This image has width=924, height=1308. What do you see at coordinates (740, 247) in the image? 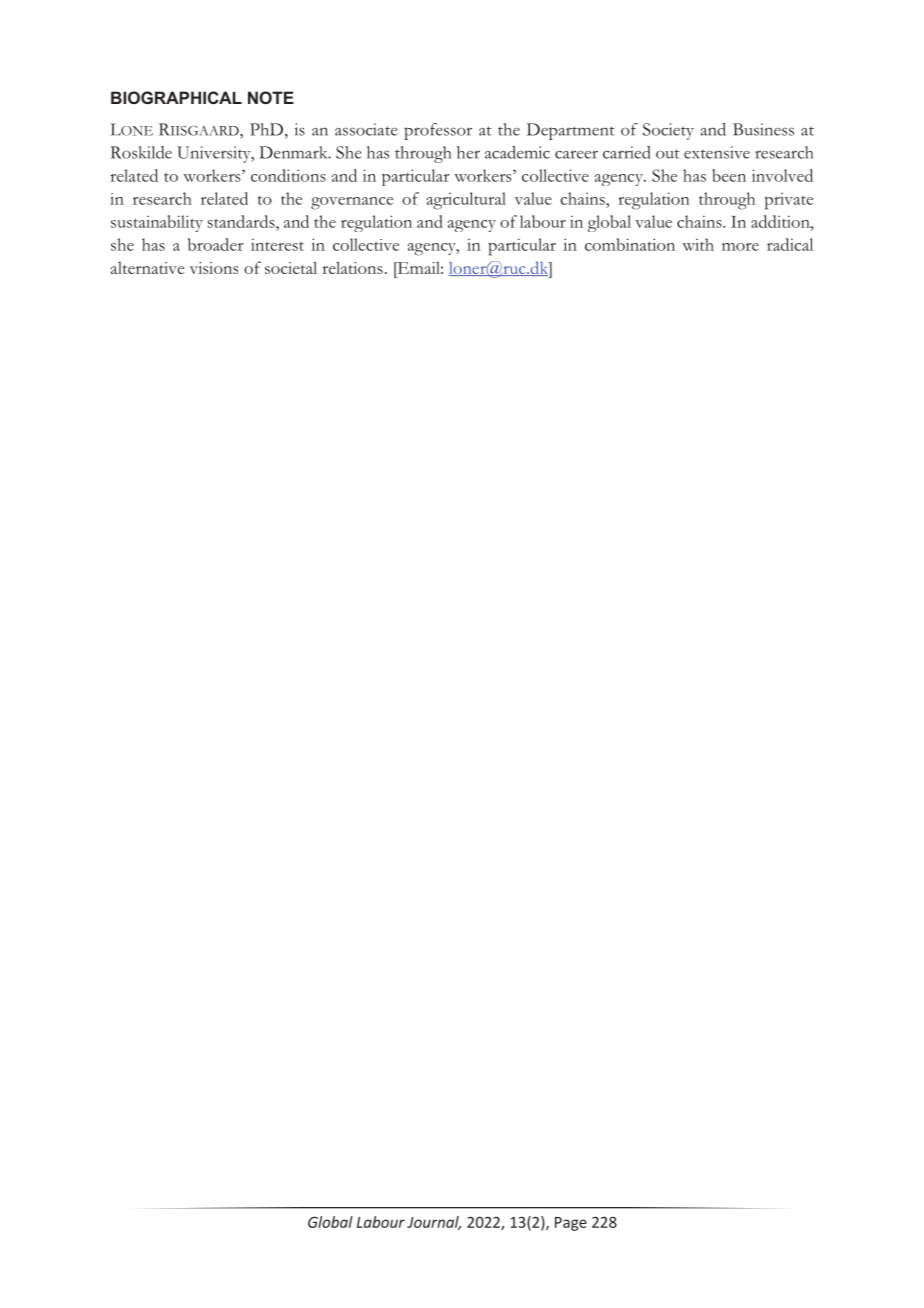
I see `more` at bounding box center [740, 247].
